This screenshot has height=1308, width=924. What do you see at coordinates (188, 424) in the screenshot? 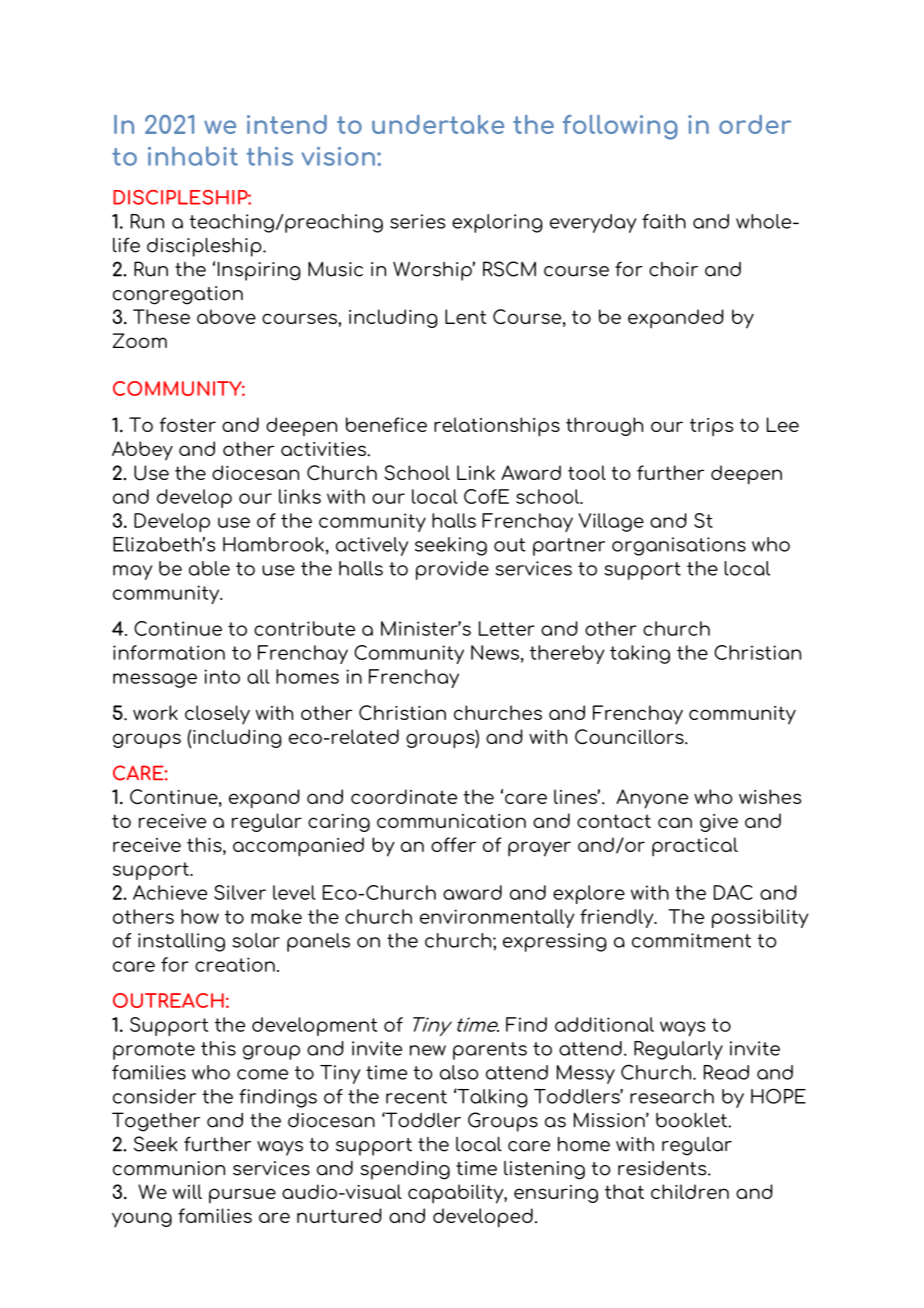
I see `foster` at bounding box center [188, 424].
